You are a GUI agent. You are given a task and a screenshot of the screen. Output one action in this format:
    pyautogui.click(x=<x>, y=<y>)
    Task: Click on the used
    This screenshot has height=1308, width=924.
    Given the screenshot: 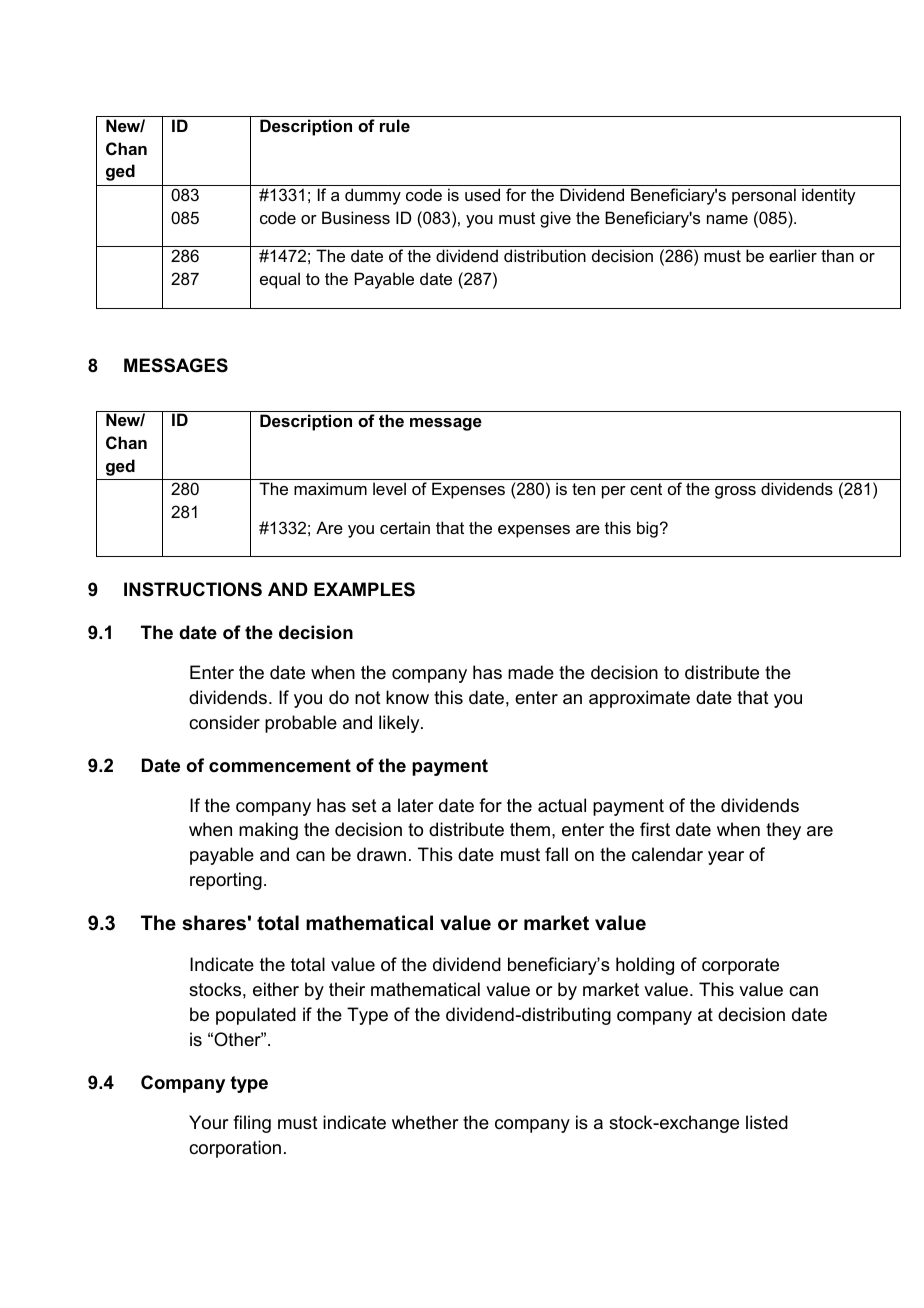 What is the action you would take?
    pyautogui.click(x=482, y=194)
